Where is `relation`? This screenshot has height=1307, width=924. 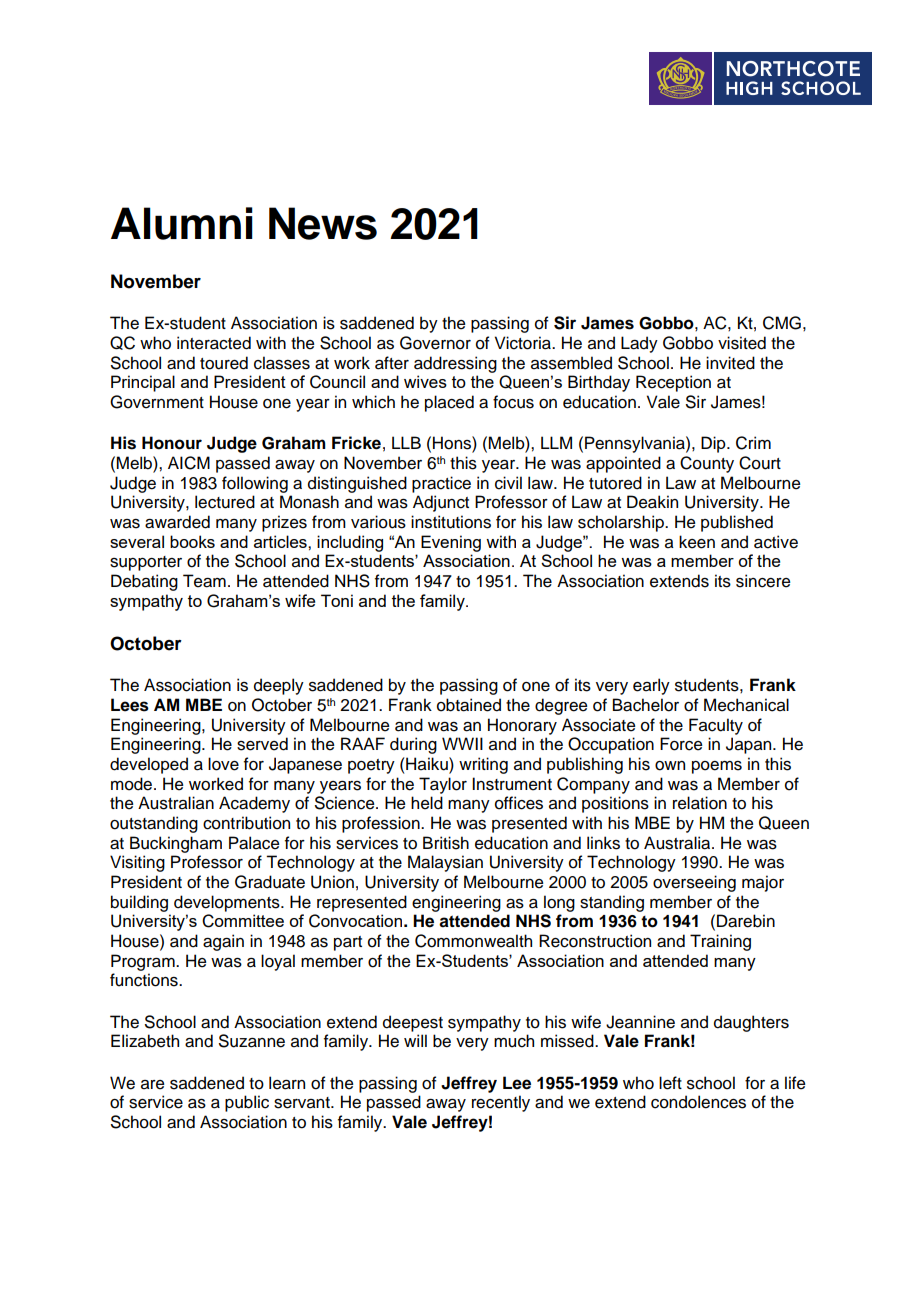
relation is located at coordinates (700, 803).
